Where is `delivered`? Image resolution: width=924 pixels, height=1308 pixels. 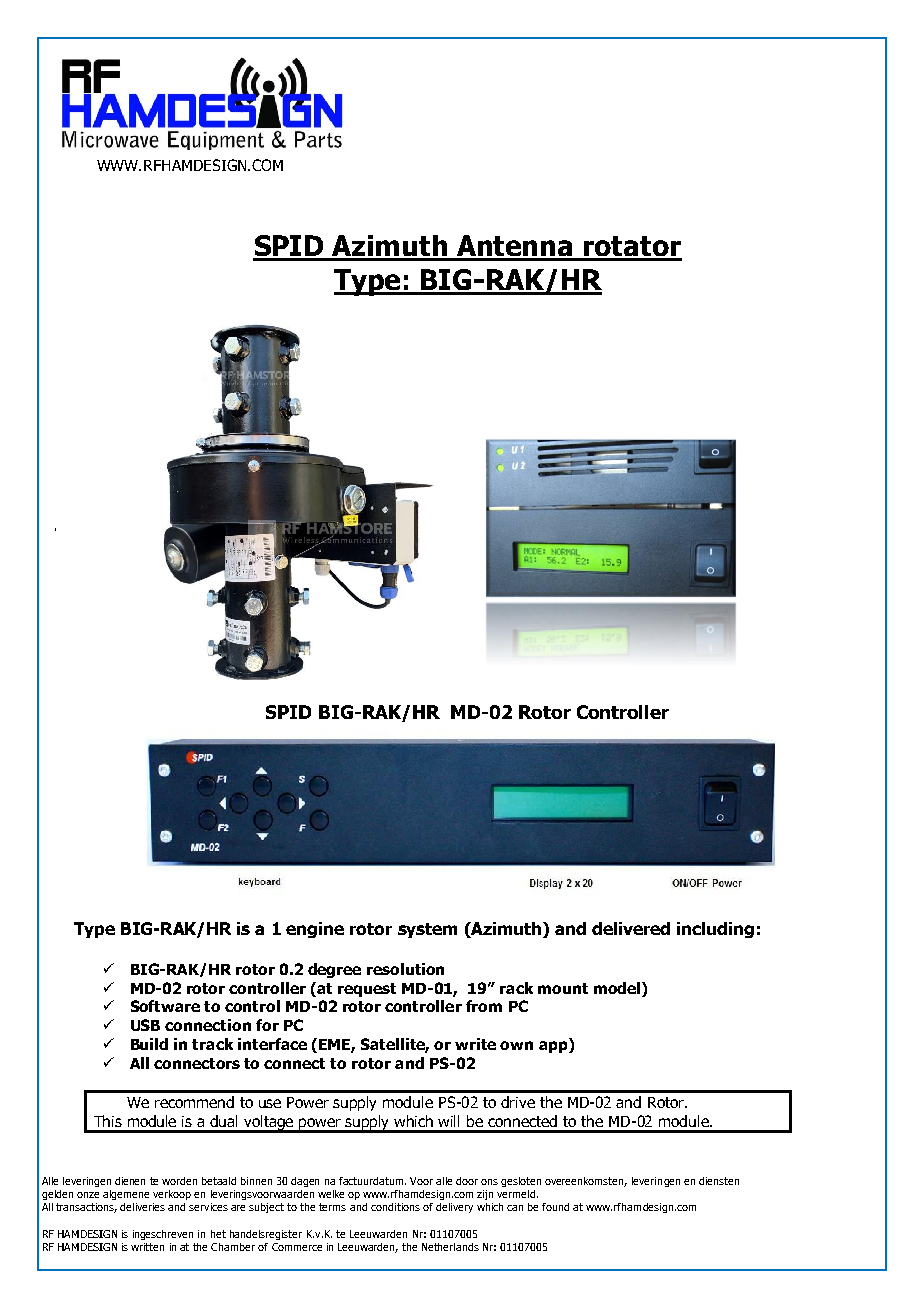 delivered is located at coordinates (631, 928).
